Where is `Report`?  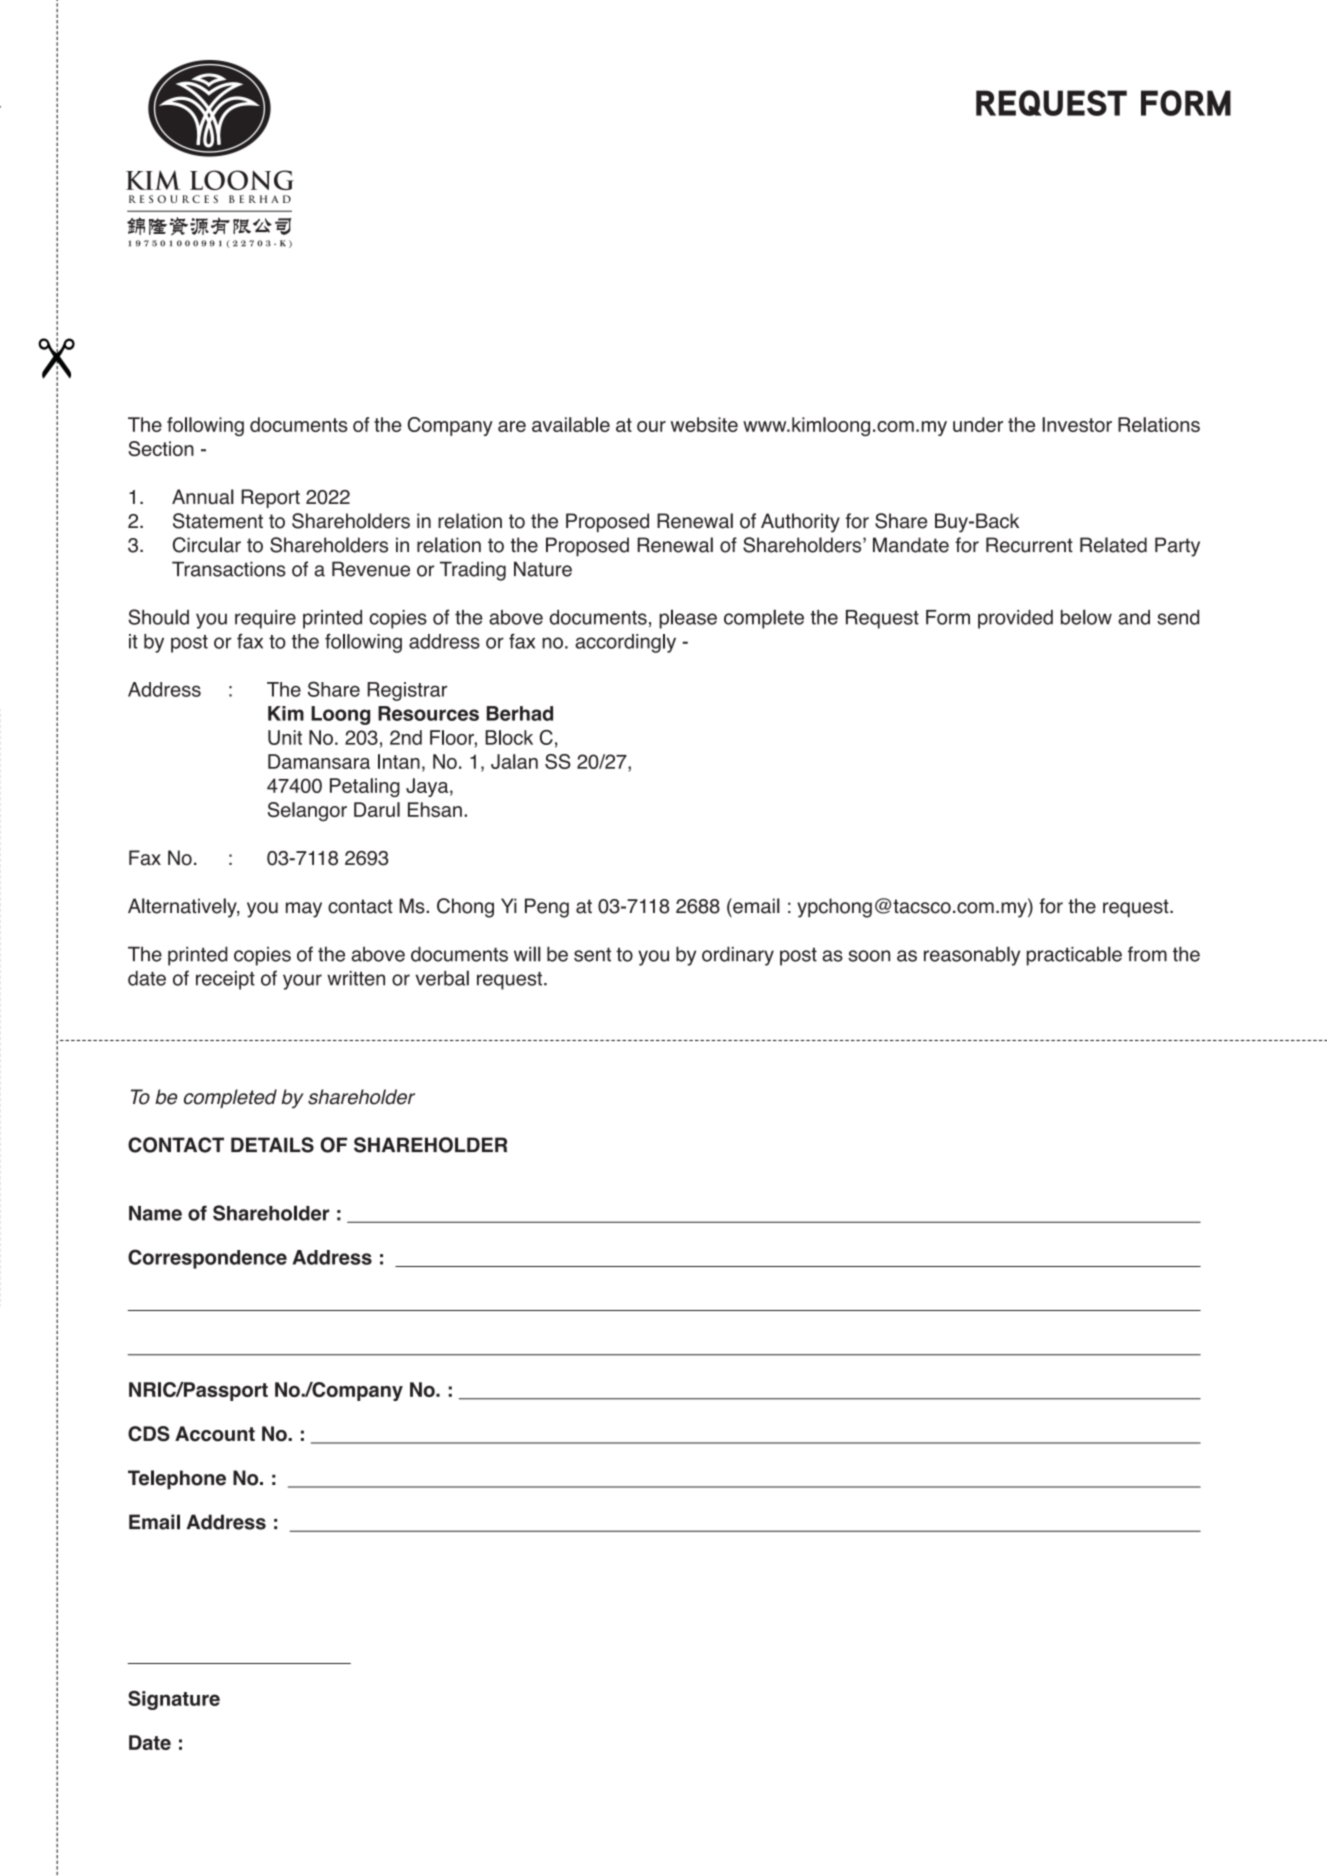 Report is located at coordinates (270, 498).
